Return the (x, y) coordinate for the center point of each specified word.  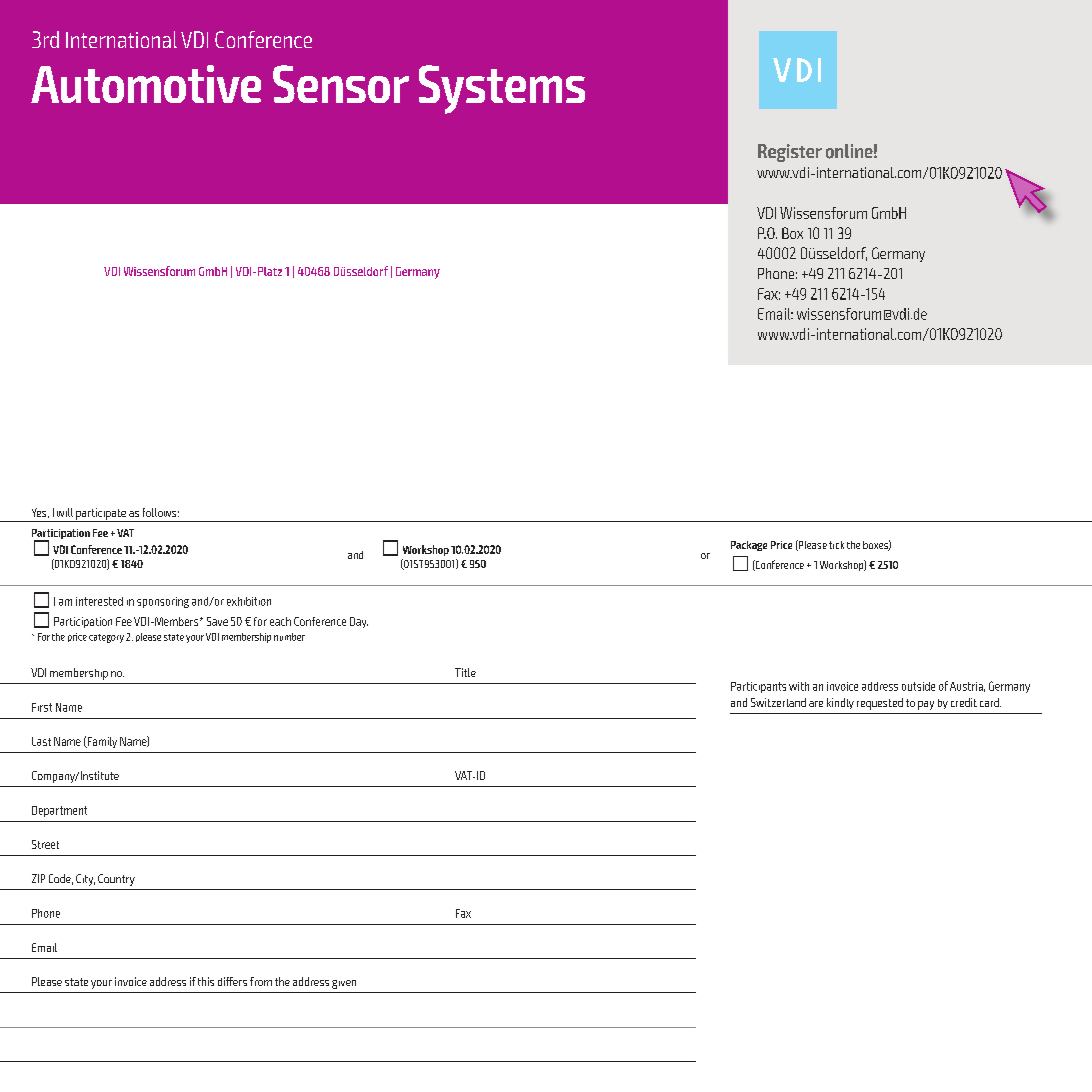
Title (465, 672)
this (206, 981)
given (344, 984)
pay (926, 705)
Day (359, 622)
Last (41, 741)
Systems (502, 89)
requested (880, 704)
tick (836, 545)
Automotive (146, 84)
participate (101, 515)
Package (749, 546)
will (65, 512)
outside (918, 686)
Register (790, 153)
